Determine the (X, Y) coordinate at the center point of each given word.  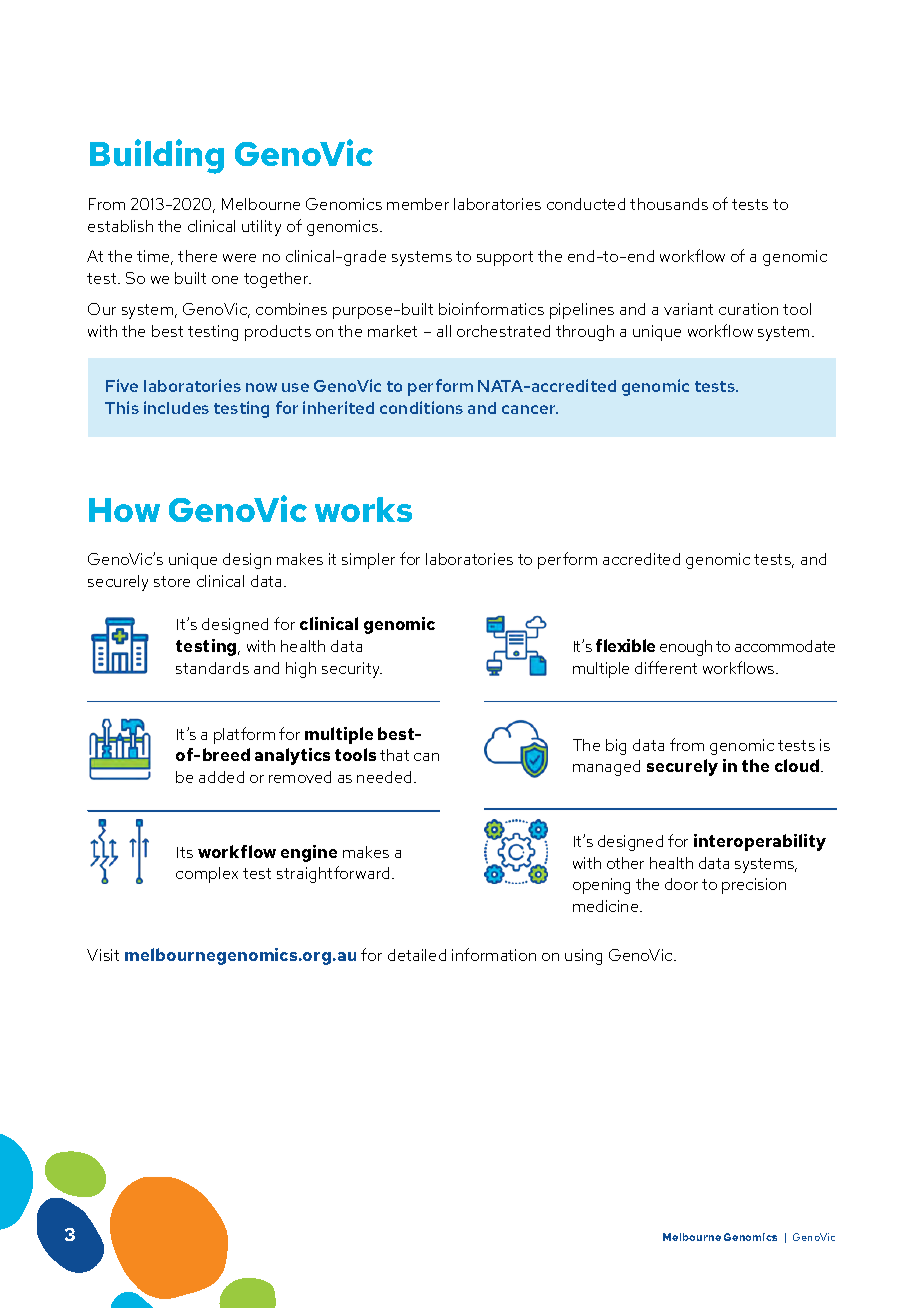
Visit (103, 955)
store (172, 581)
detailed (417, 955)
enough (686, 648)
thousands (669, 204)
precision (754, 886)
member (418, 204)
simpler (368, 561)
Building (157, 156)
